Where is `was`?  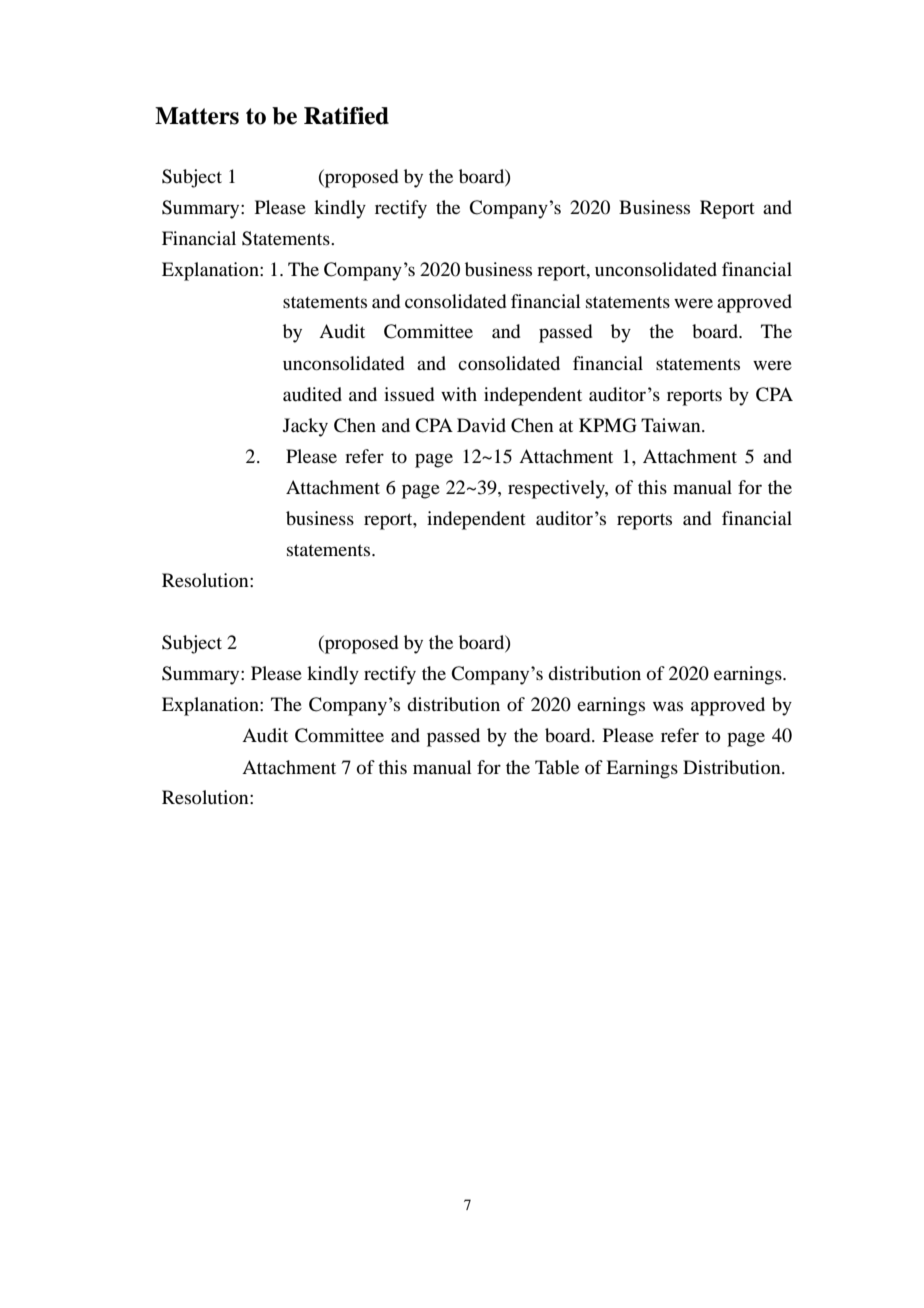
was is located at coordinates (668, 706).
